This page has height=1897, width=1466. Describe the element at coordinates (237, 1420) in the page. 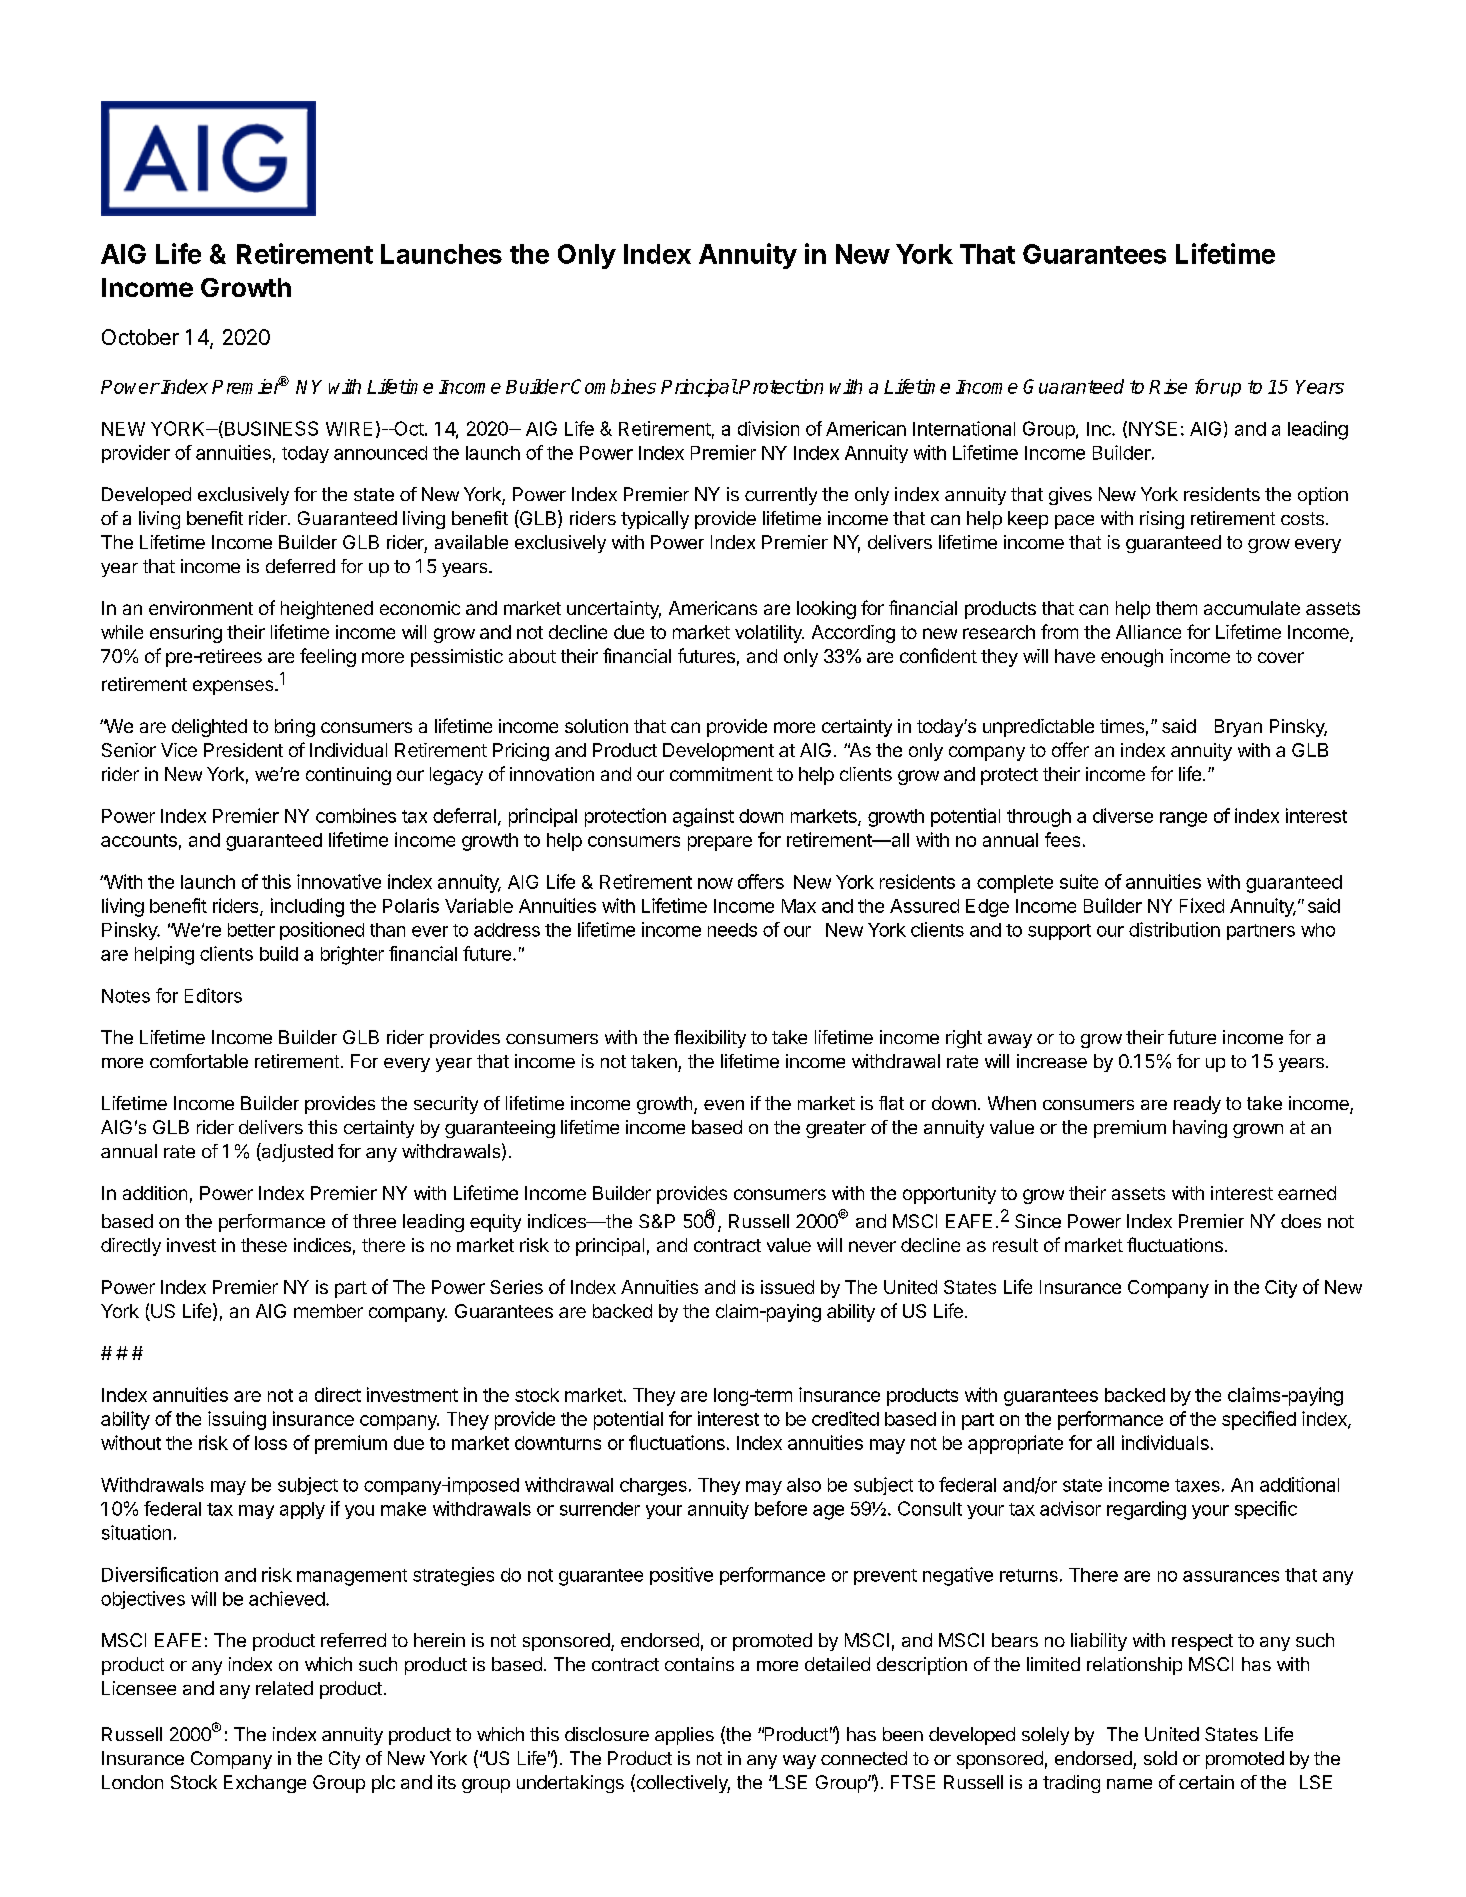

I see `issuing` at that location.
